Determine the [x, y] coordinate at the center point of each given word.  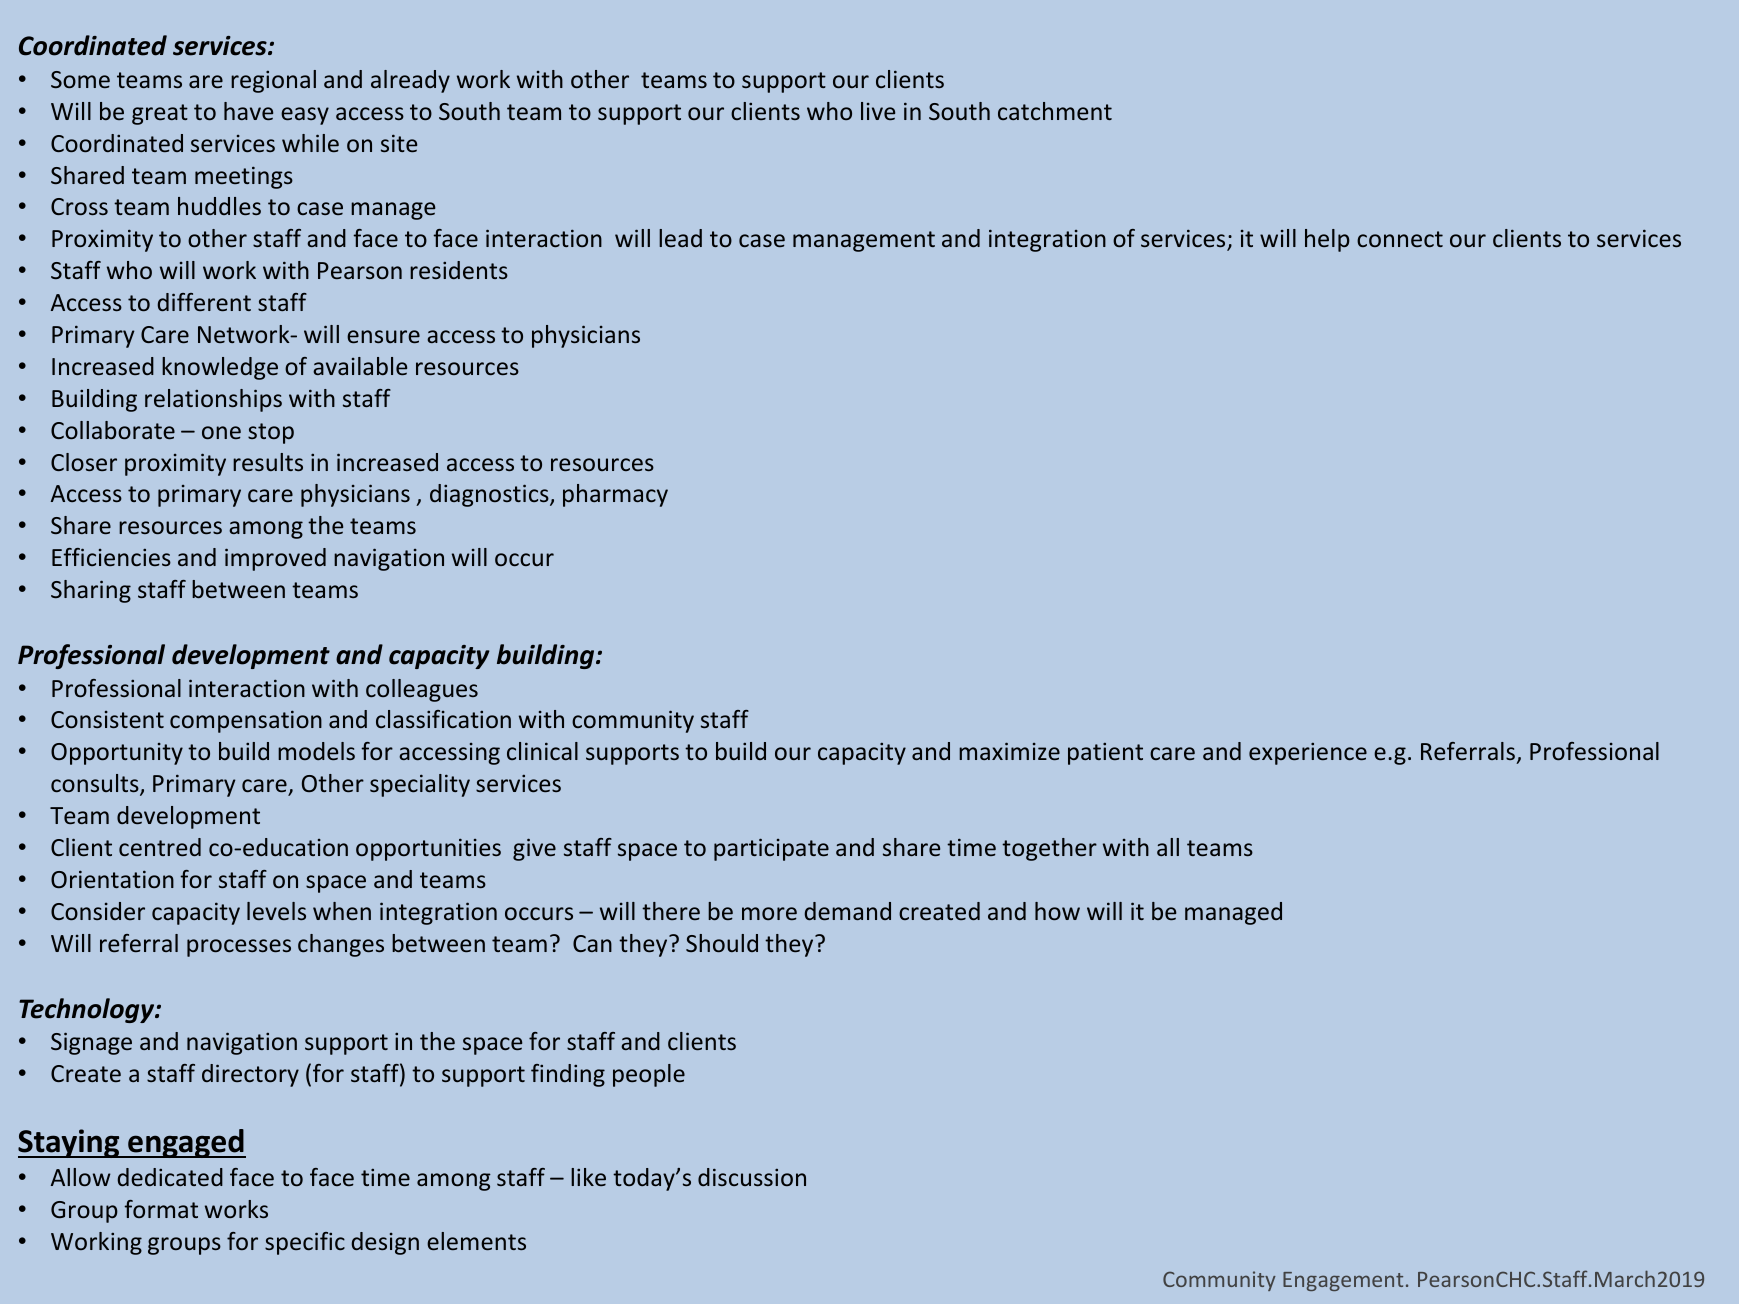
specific [305, 1243]
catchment [1055, 111]
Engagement [1343, 1281]
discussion [752, 1177]
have [248, 111]
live [878, 111]
